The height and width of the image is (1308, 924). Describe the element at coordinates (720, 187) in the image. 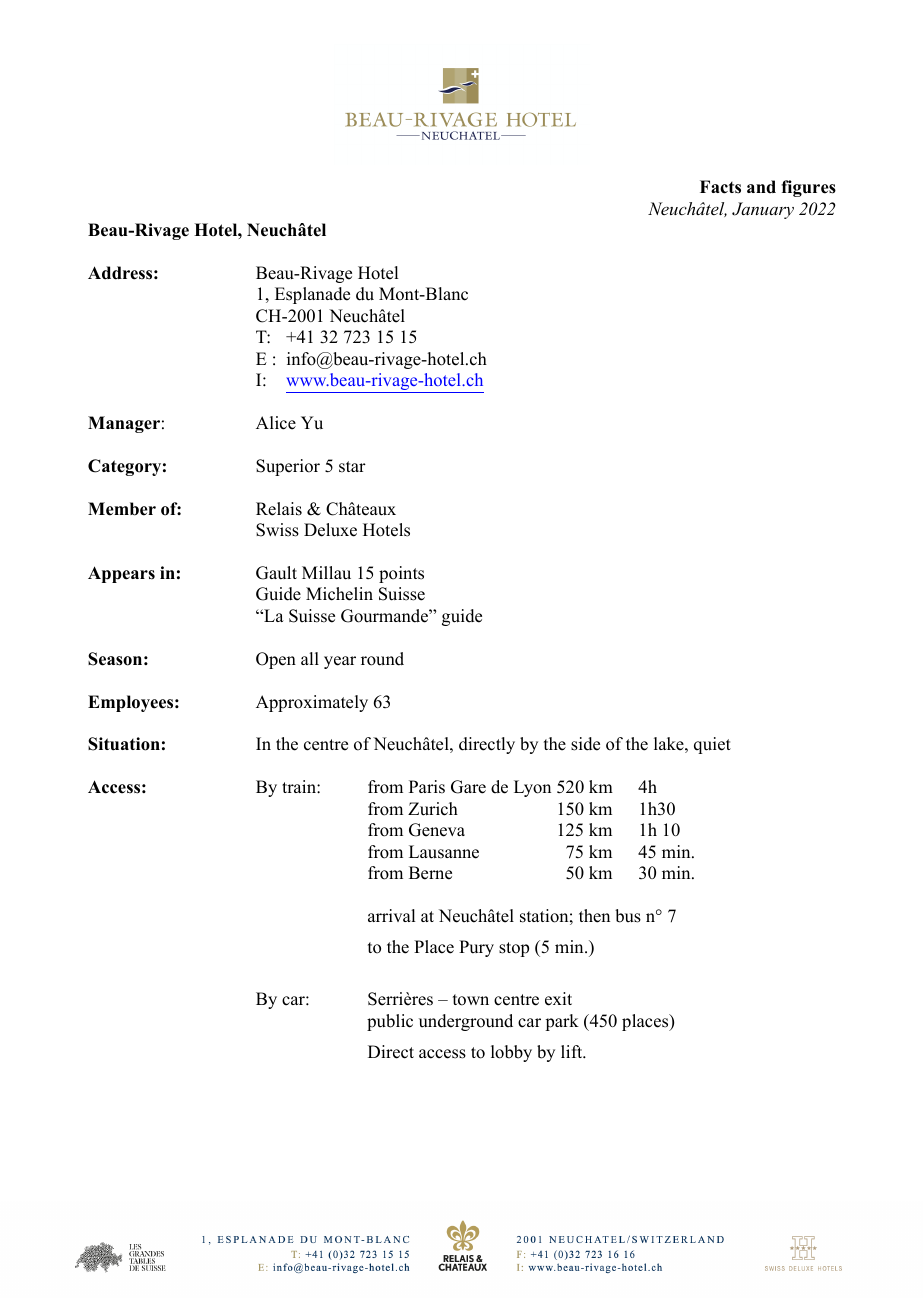

I see `Facts` at that location.
